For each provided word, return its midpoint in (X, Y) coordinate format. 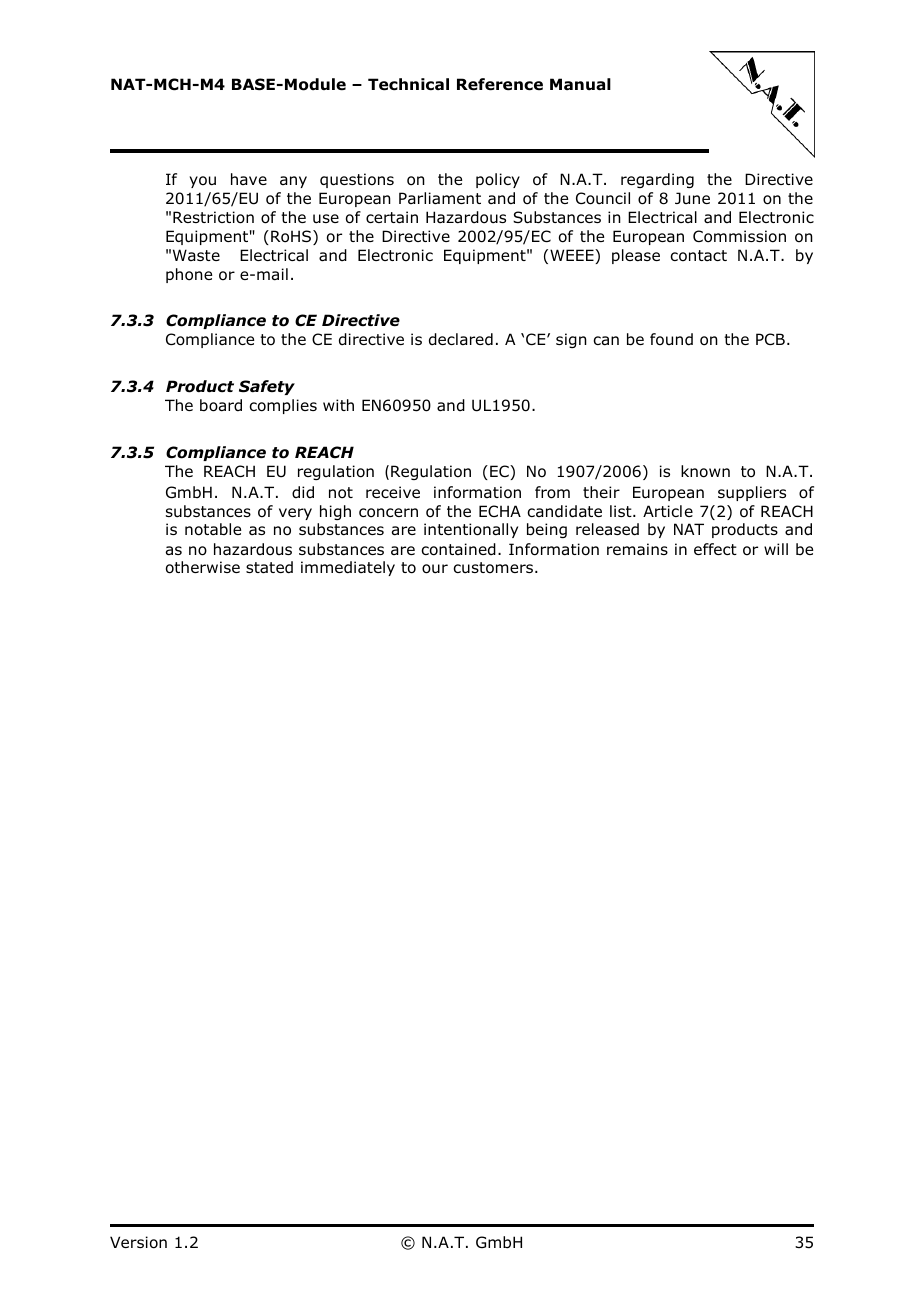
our (435, 569)
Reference (500, 84)
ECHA (500, 511)
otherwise (203, 567)
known (705, 471)
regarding (657, 180)
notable (213, 529)
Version (138, 1242)
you (202, 182)
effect (715, 549)
